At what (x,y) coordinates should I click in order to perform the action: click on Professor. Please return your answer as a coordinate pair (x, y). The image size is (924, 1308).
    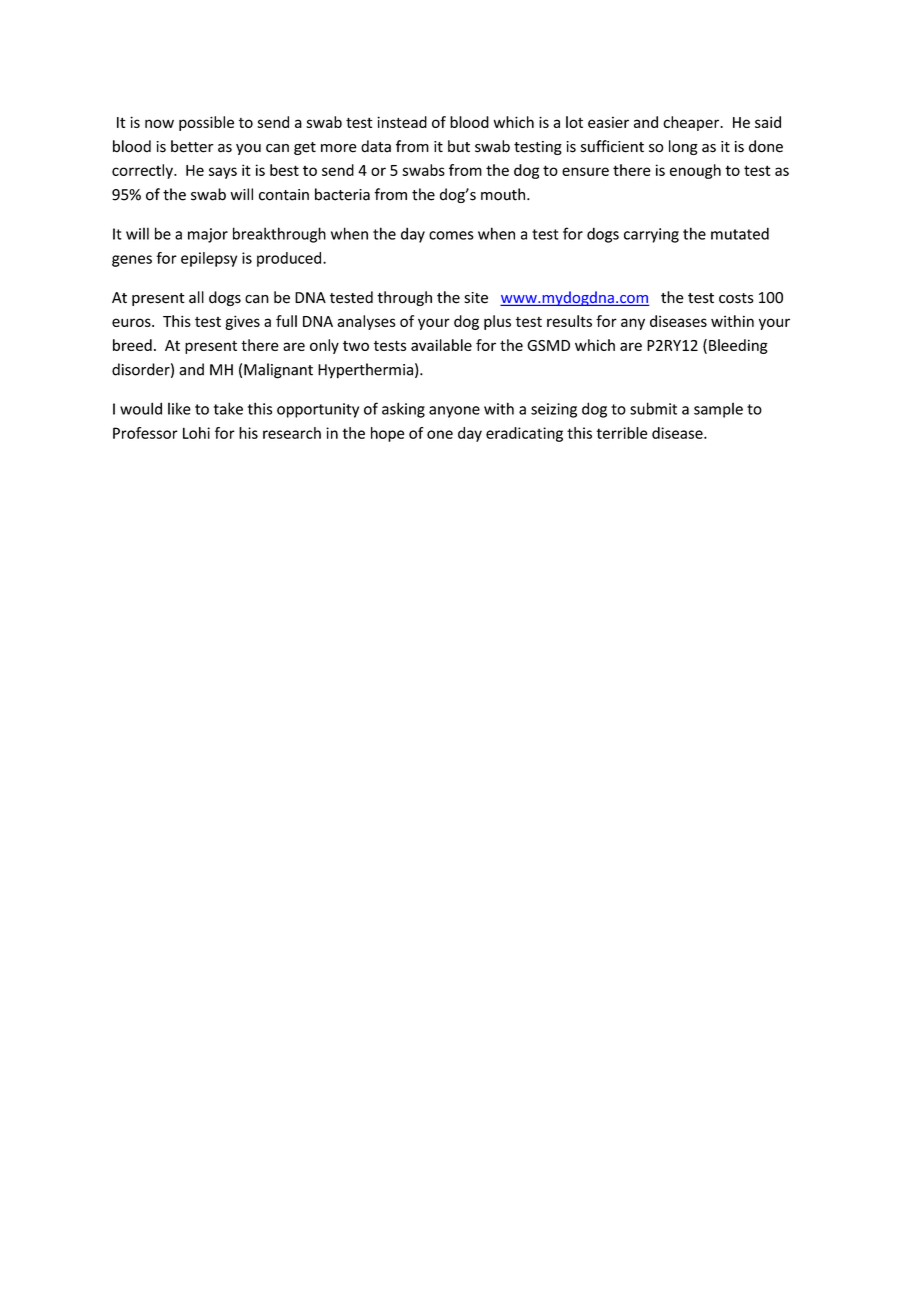
    Looking at the image, I should click on (145, 433).
